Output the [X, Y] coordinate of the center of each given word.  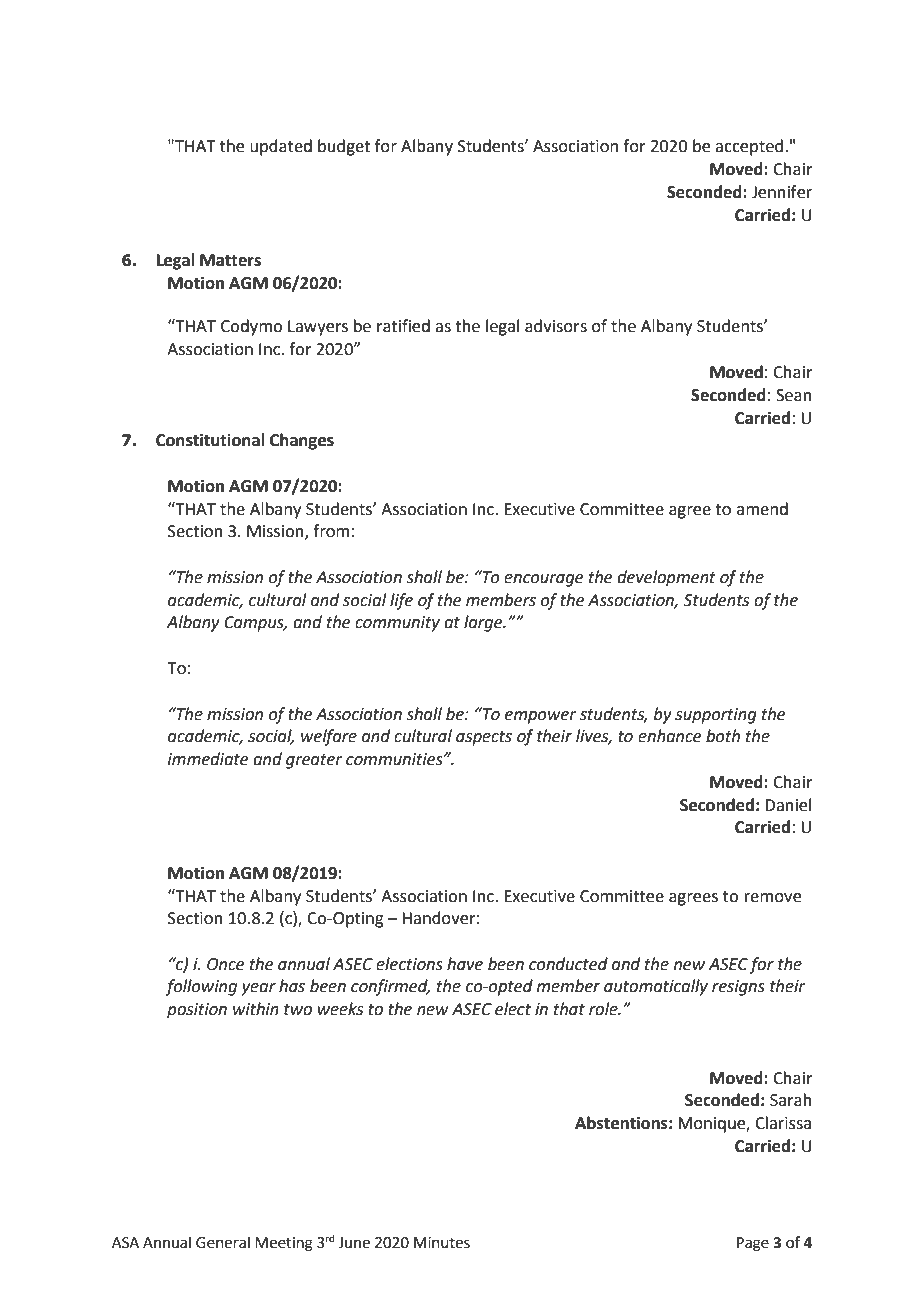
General [223, 1242]
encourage [543, 580]
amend [762, 509]
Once [225, 964]
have [465, 964]
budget [344, 147]
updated [281, 147]
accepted [749, 147]
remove [773, 898]
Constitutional [210, 440]
